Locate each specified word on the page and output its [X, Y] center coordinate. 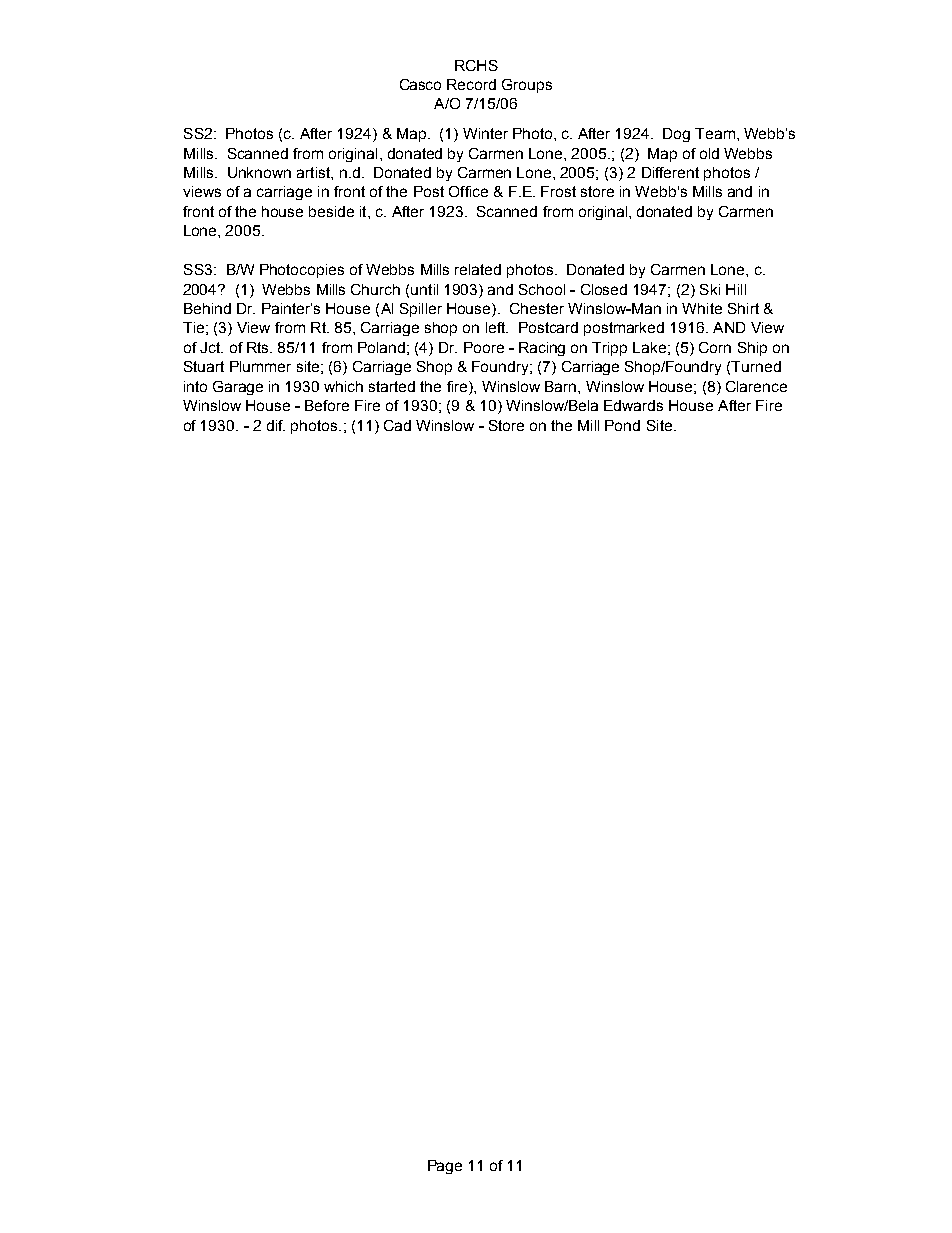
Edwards [633, 405]
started [392, 386]
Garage [238, 388]
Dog [676, 135]
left [497, 327]
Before [327, 405]
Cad [397, 425]
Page [445, 1167]
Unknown [259, 172]
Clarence [756, 386]
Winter [485, 133]
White [702, 308]
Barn [562, 386]
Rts [259, 347]
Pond [622, 425]
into [195, 386]
